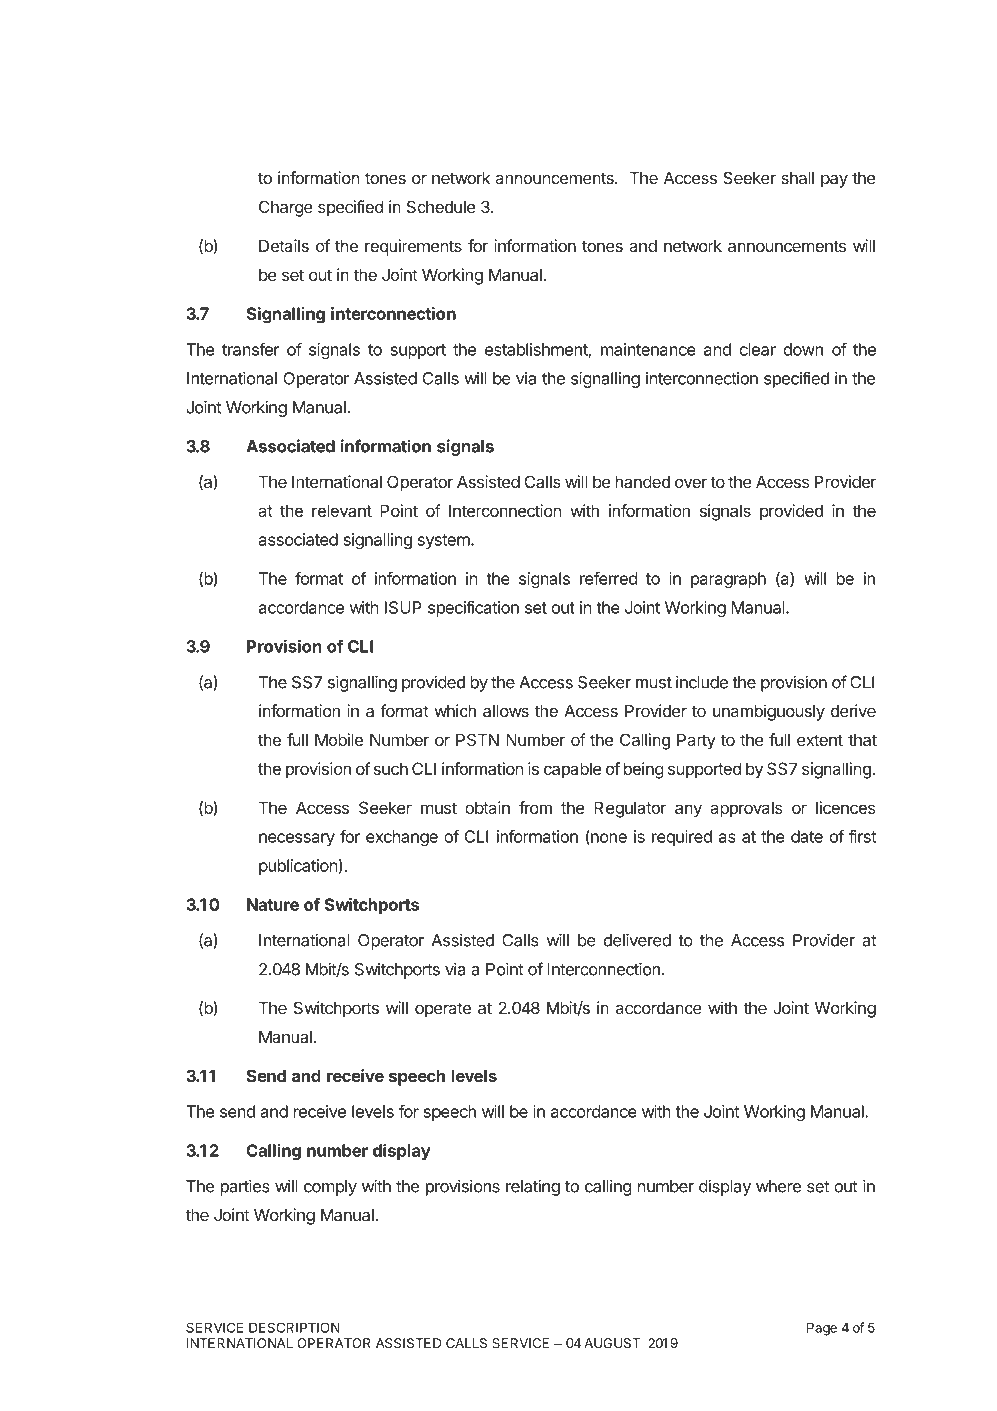 The height and width of the screenshot is (1411, 997). What do you see at coordinates (443, 1010) in the screenshot?
I see `operate` at bounding box center [443, 1010].
